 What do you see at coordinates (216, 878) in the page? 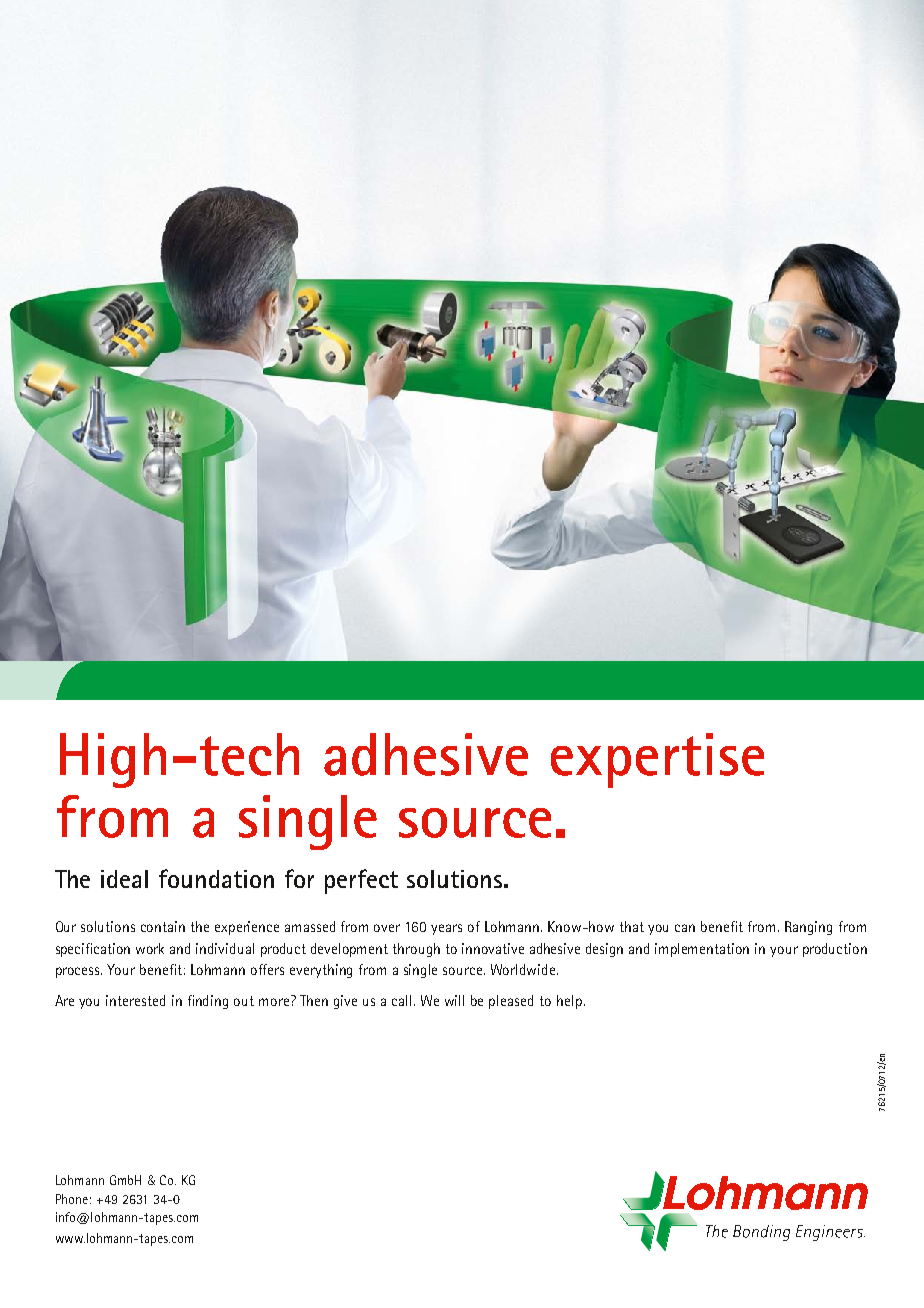
I see `foundation` at bounding box center [216, 878].
